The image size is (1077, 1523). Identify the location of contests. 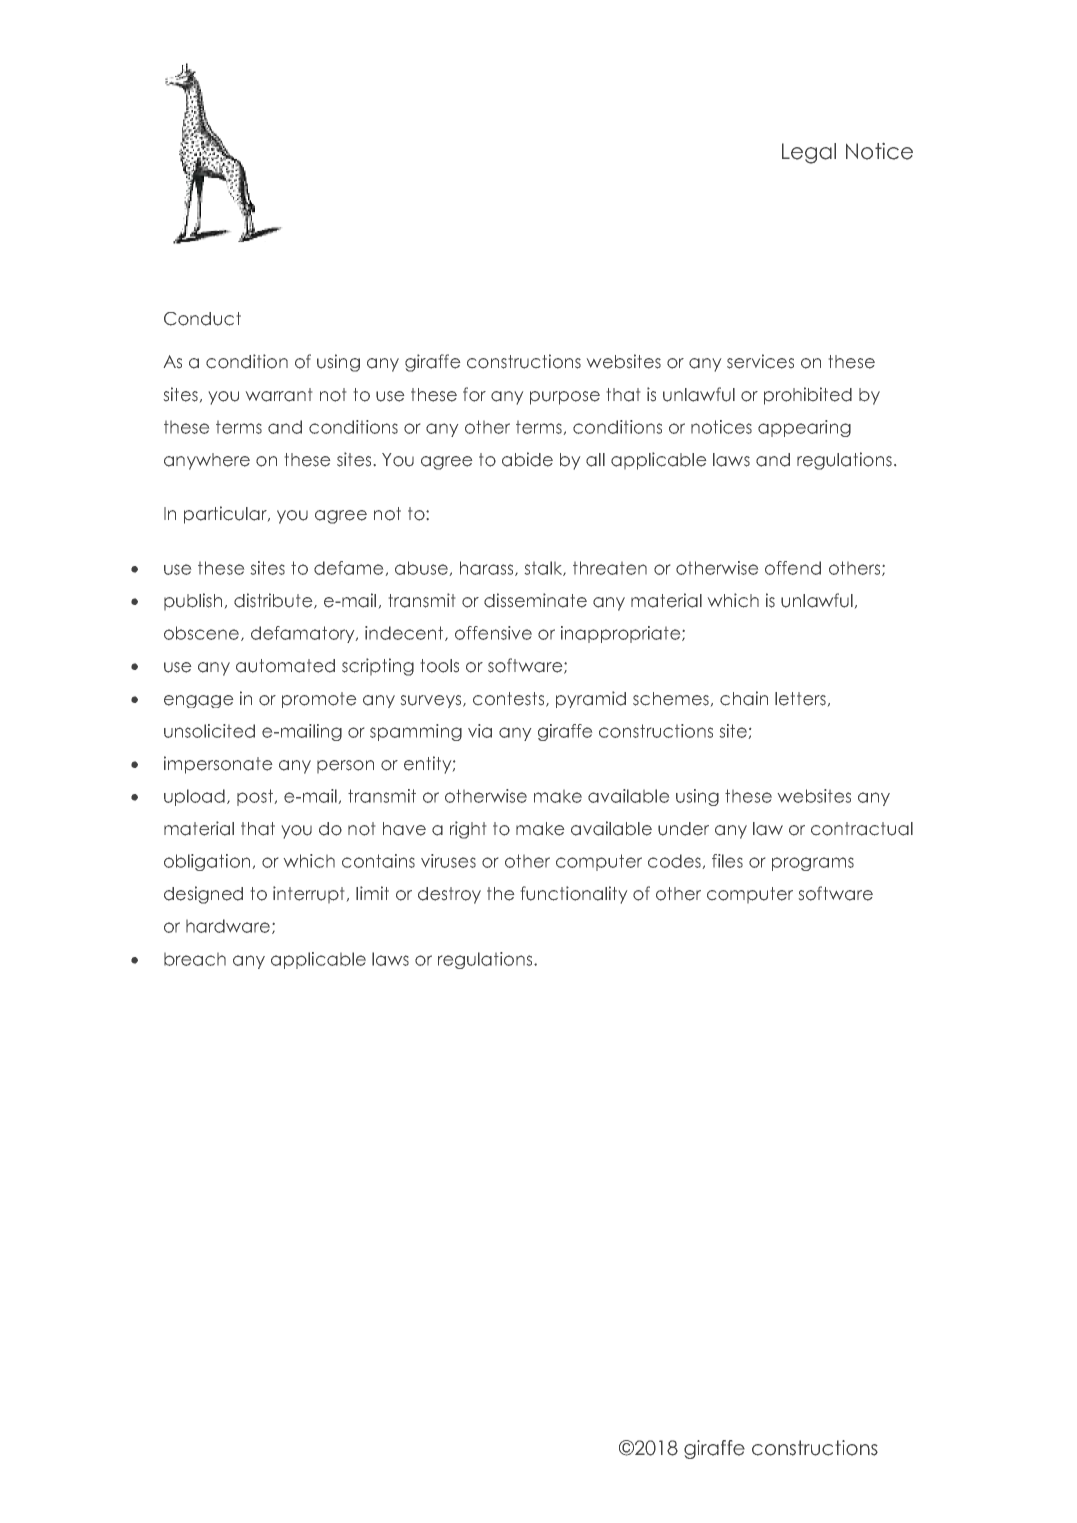
(510, 699).
